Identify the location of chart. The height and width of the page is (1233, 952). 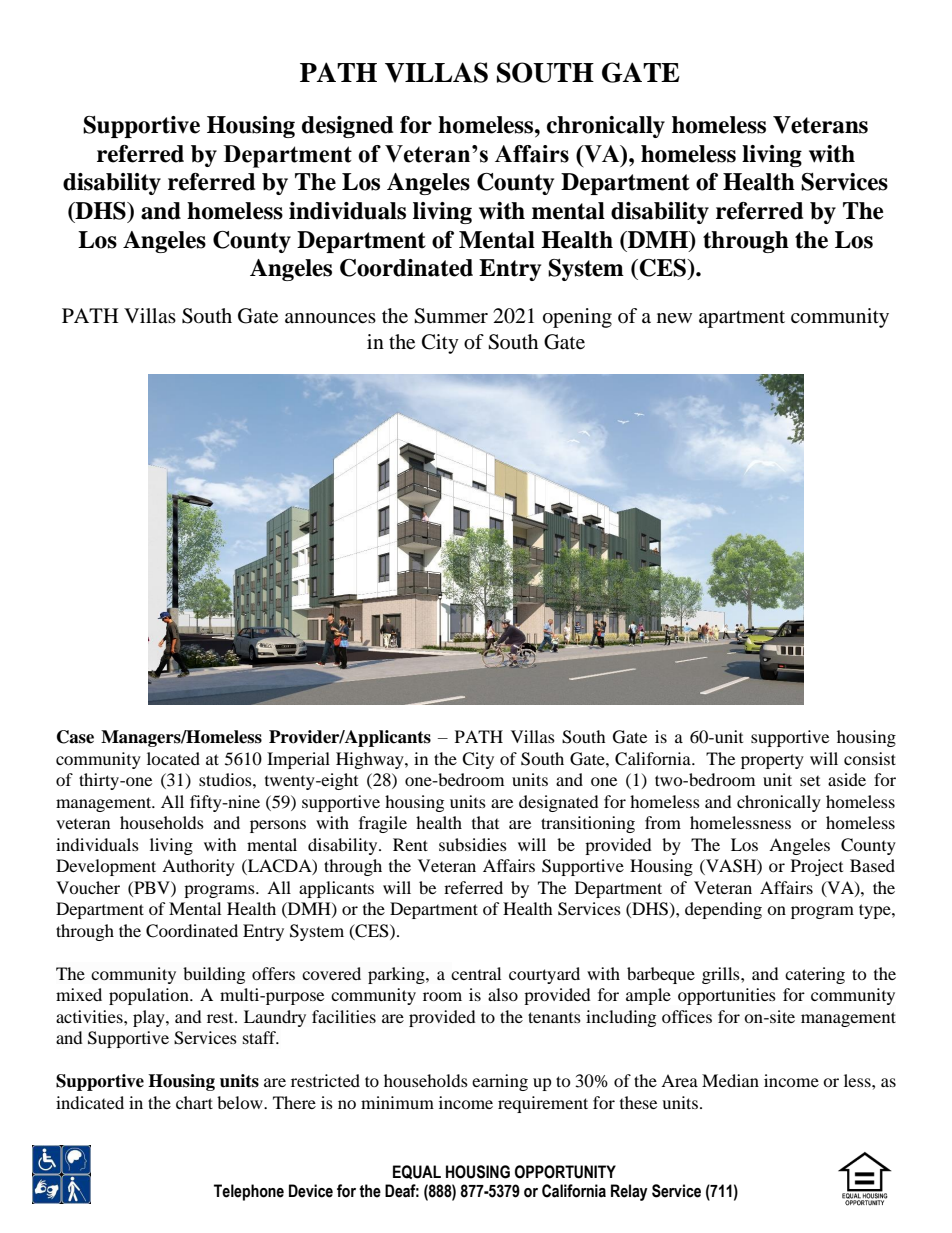
(194, 1102).
